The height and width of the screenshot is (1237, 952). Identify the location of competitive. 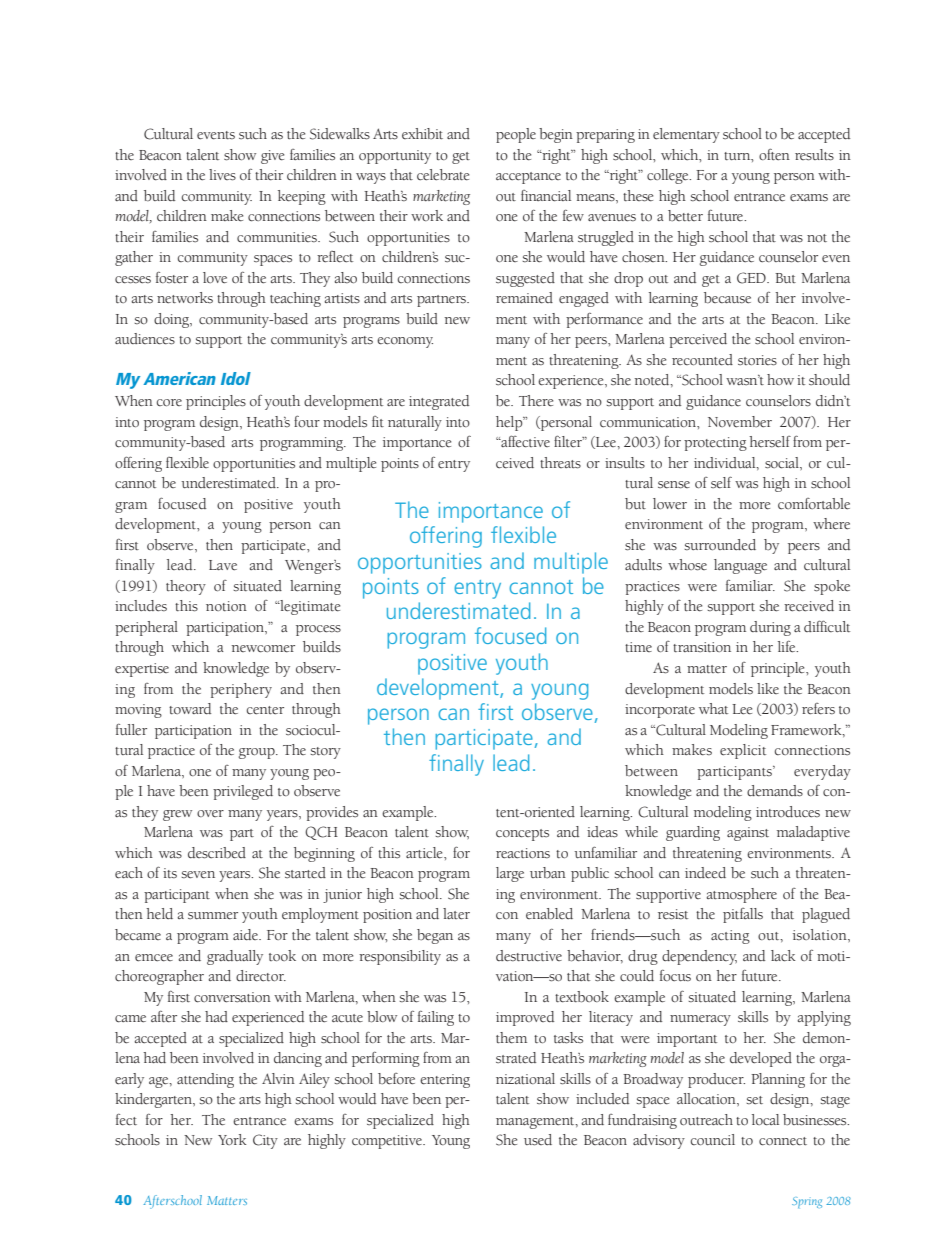
(388, 1142).
